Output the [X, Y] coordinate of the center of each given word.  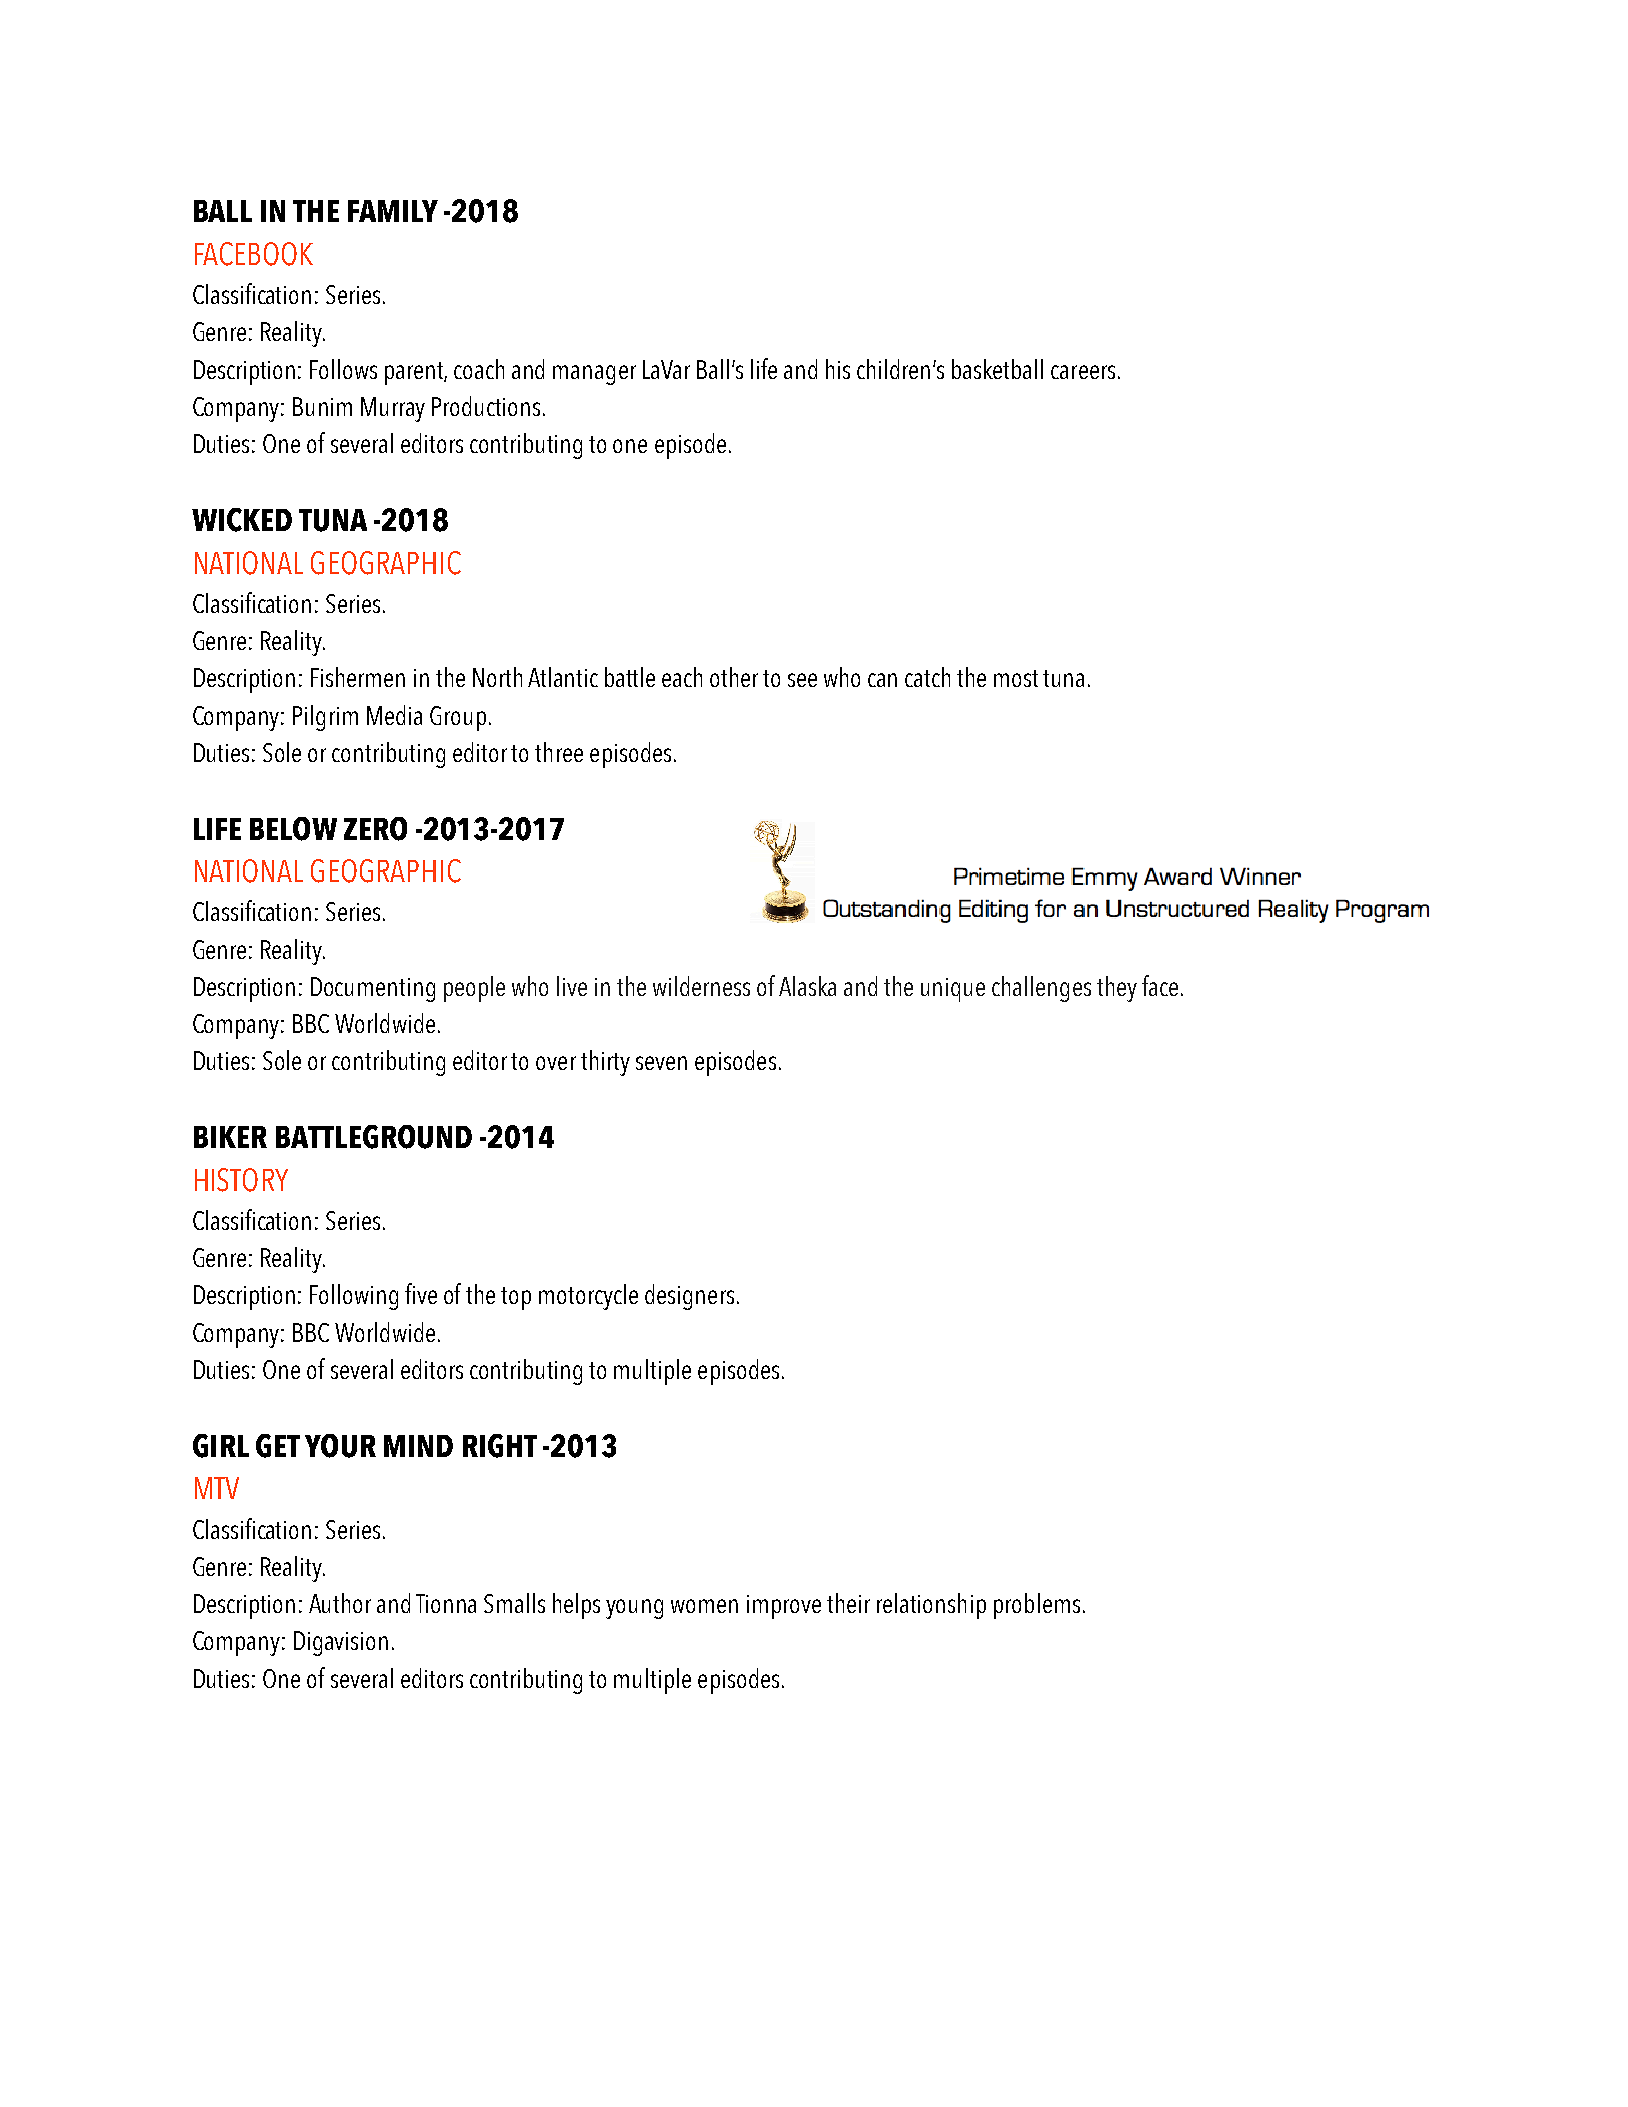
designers [689, 1297]
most [1016, 678]
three [559, 752]
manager [594, 375]
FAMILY [393, 211]
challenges [1041, 989]
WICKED [242, 520]
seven [661, 1063]
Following [354, 1297]
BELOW [293, 829]
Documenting [373, 989]
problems [1037, 1606]
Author [340, 1603]
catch [927, 677]
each [682, 677]
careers [1083, 372]
